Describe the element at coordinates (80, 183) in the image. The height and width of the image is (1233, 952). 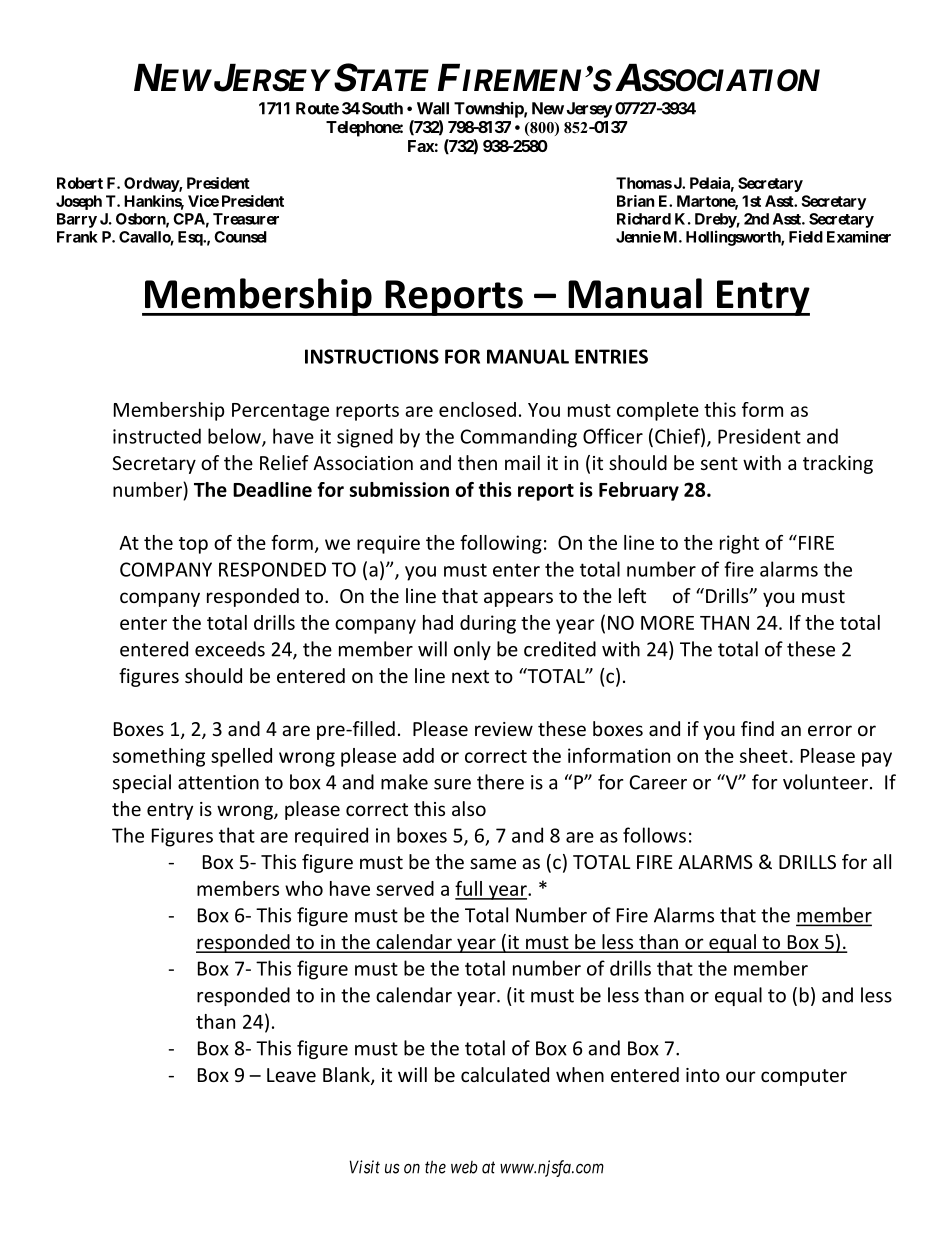
I see `Robert` at that location.
